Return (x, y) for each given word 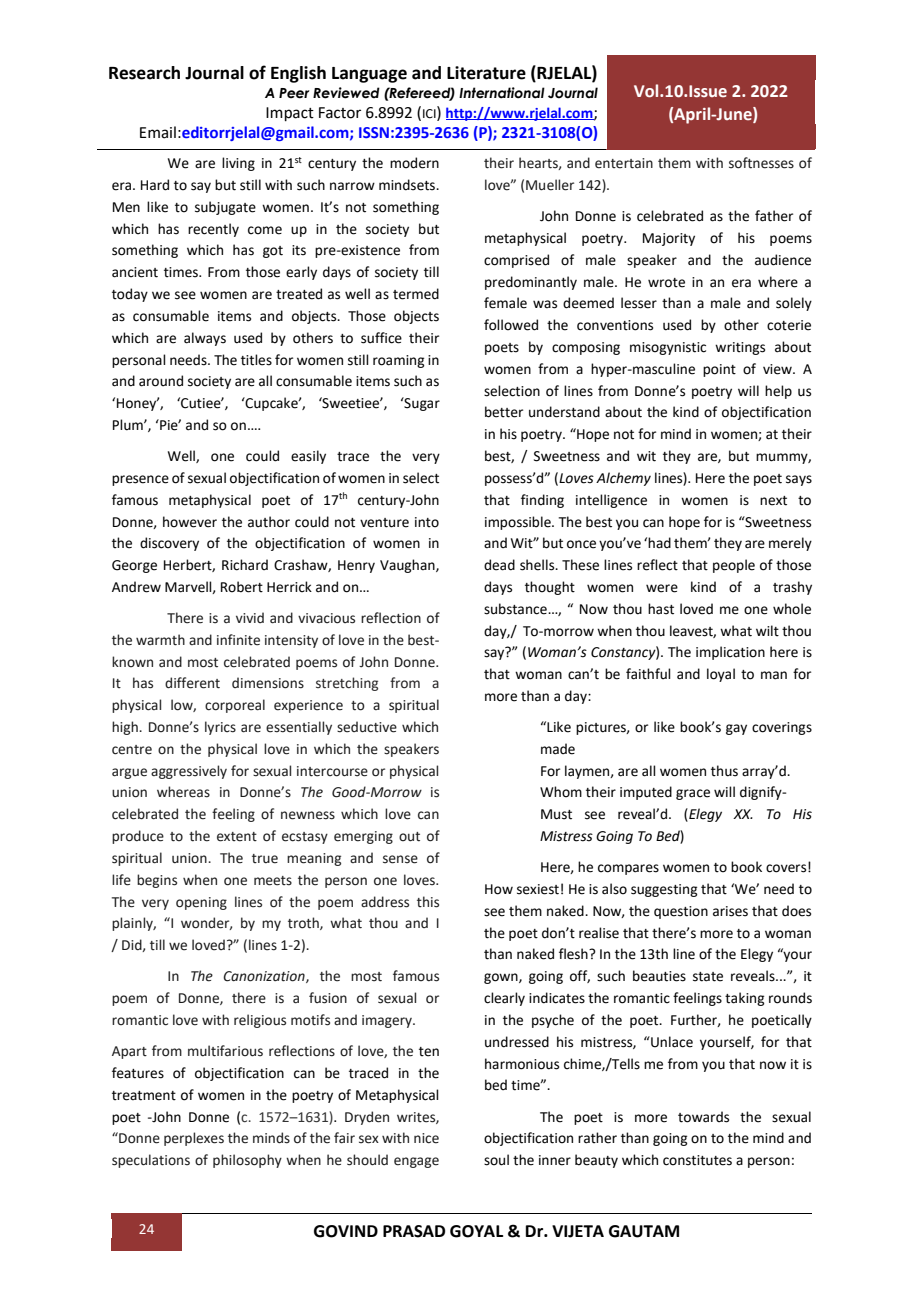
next (773, 501)
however (190, 522)
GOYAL (476, 1231)
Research (144, 73)
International (502, 93)
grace (693, 794)
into (427, 522)
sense (400, 859)
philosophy (247, 1161)
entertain (624, 163)
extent (237, 837)
